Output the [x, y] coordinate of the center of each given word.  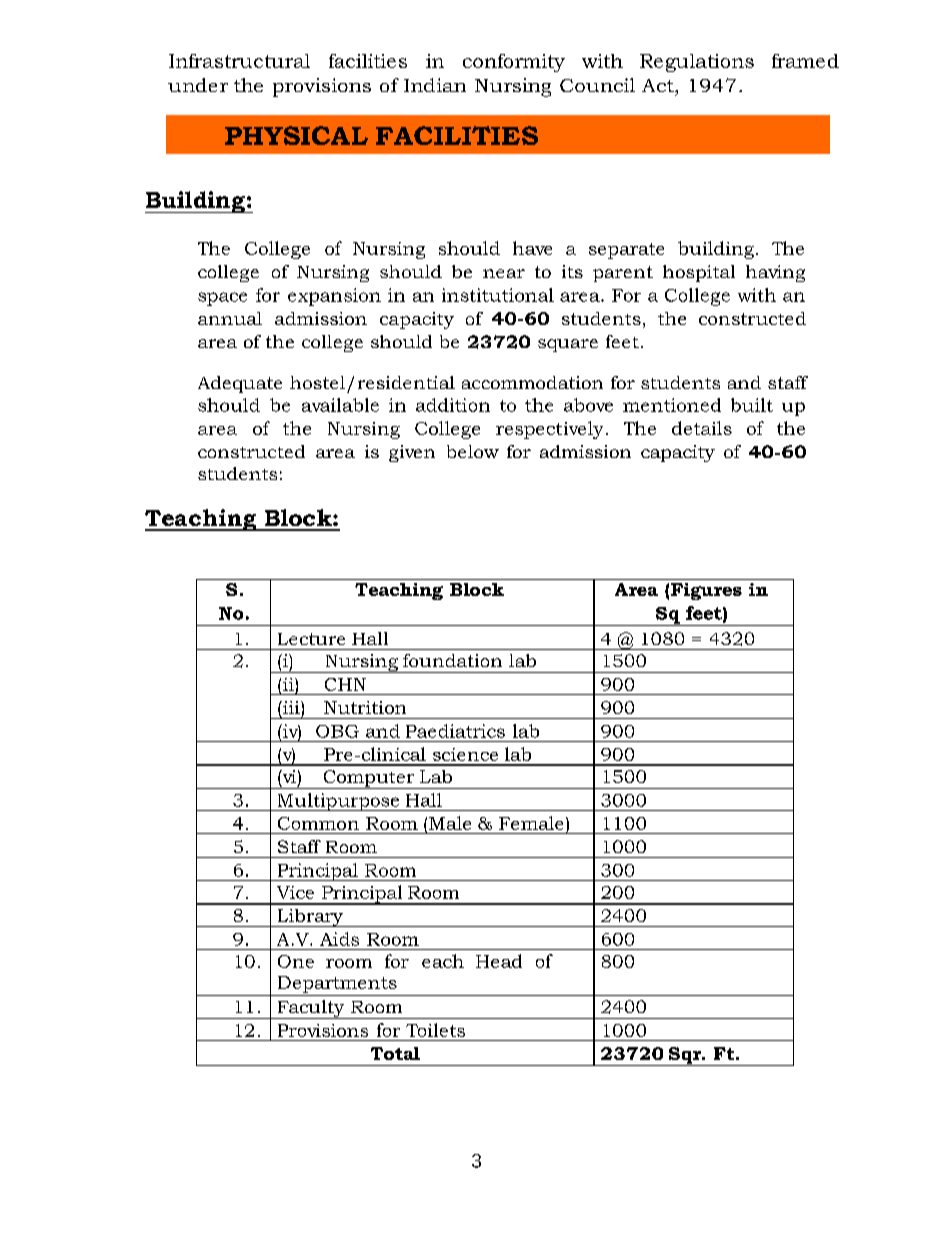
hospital [699, 273]
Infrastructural [239, 61]
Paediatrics [455, 731]
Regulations [697, 63]
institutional [498, 295]
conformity [514, 63]
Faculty [311, 1009]
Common [318, 823]
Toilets [435, 1030]
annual [230, 318]
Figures [706, 591]
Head [499, 961]
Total [395, 1053]
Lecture [311, 639]
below [473, 451]
